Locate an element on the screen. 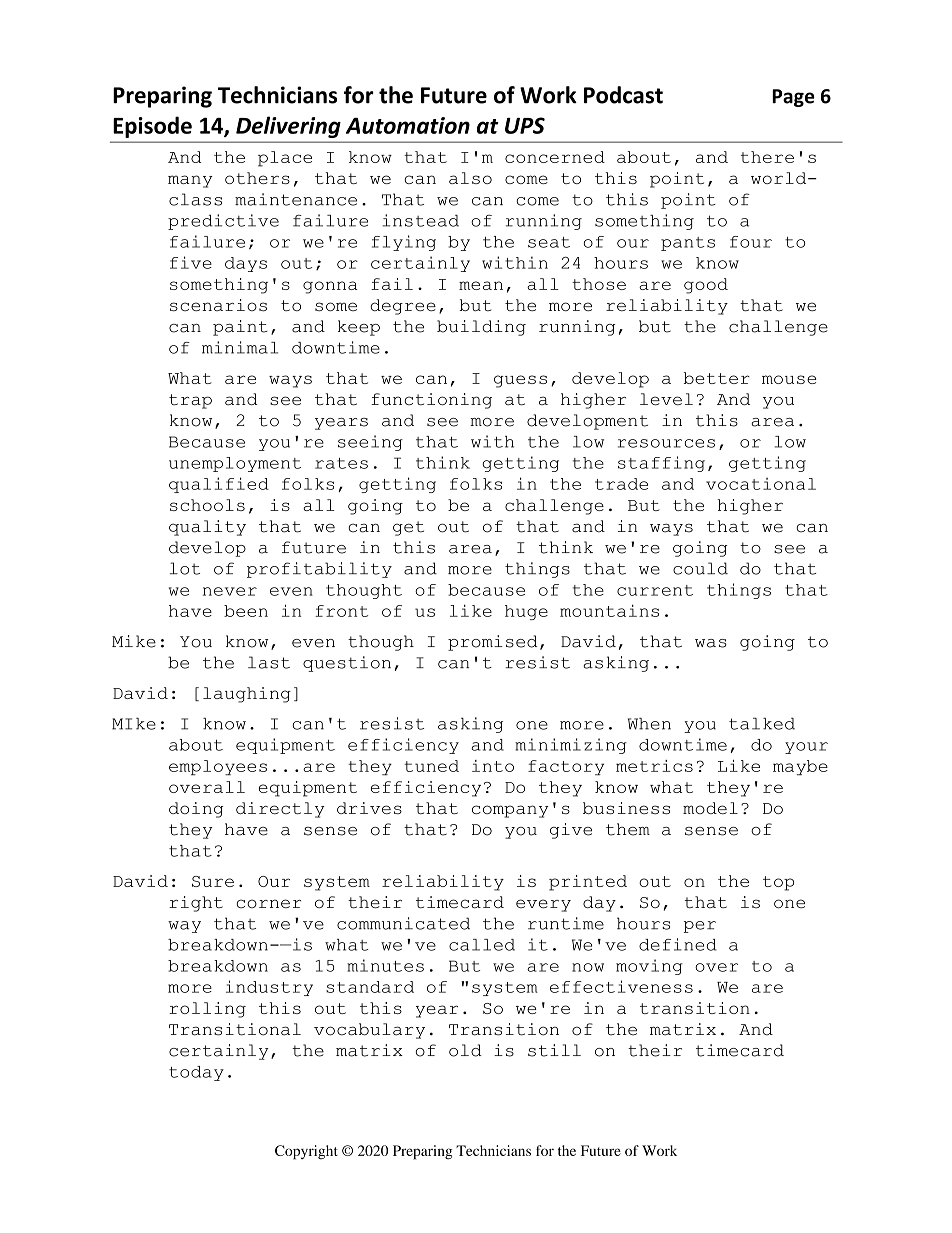 The image size is (952, 1233). Delivering is located at coordinates (288, 127).
